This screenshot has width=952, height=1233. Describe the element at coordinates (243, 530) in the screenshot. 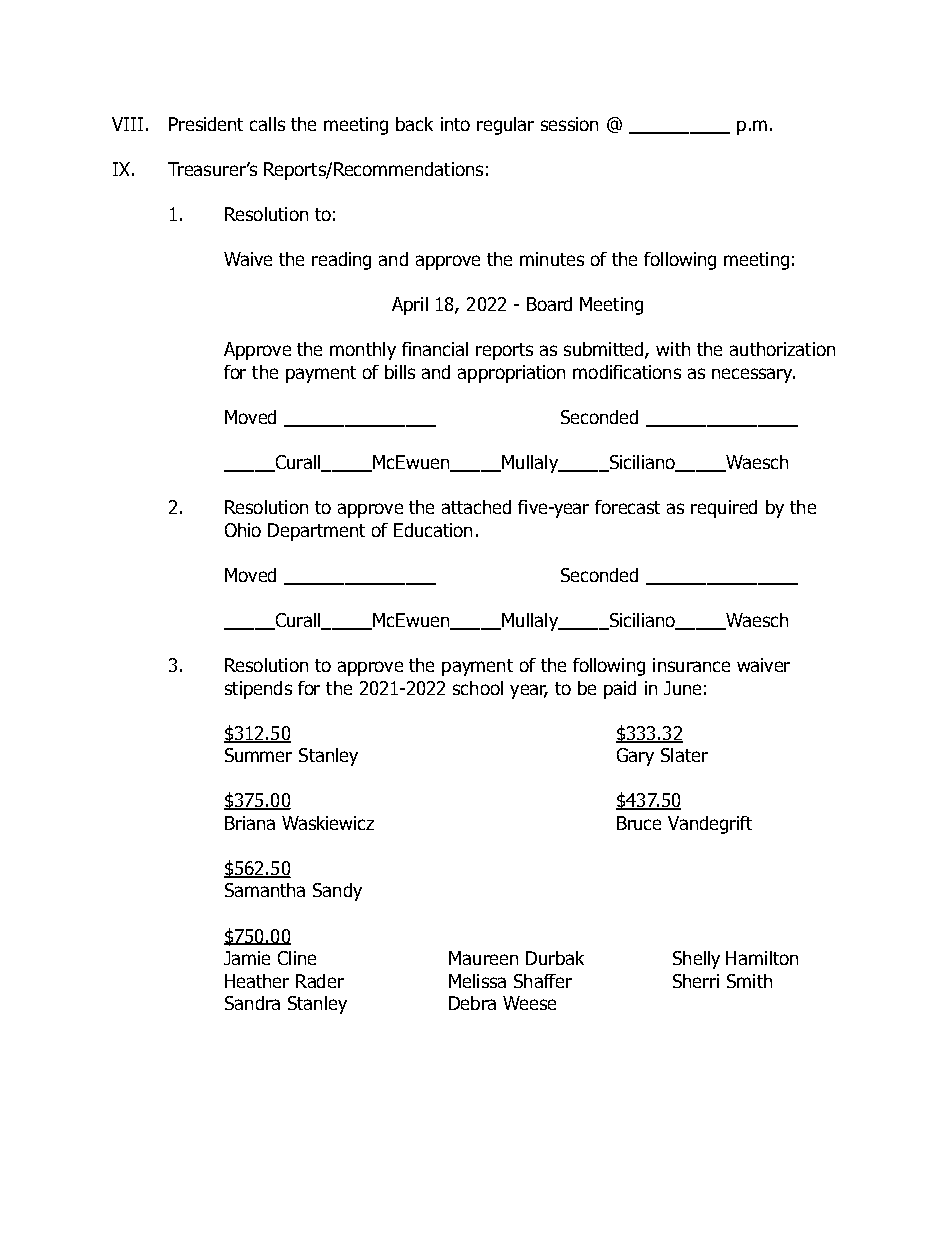

I see `Ohio` at that location.
